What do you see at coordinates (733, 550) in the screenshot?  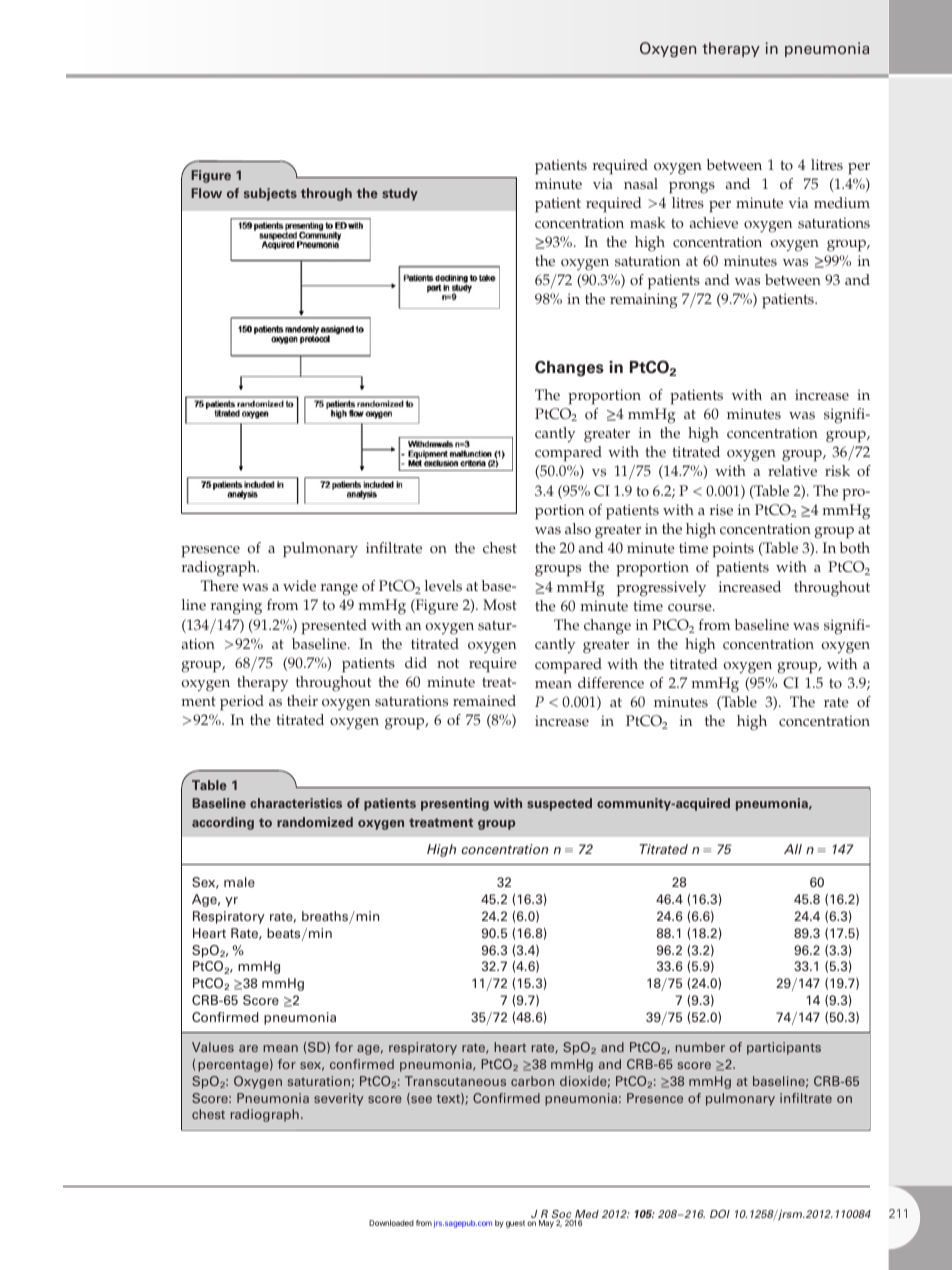 I see `points` at bounding box center [733, 550].
